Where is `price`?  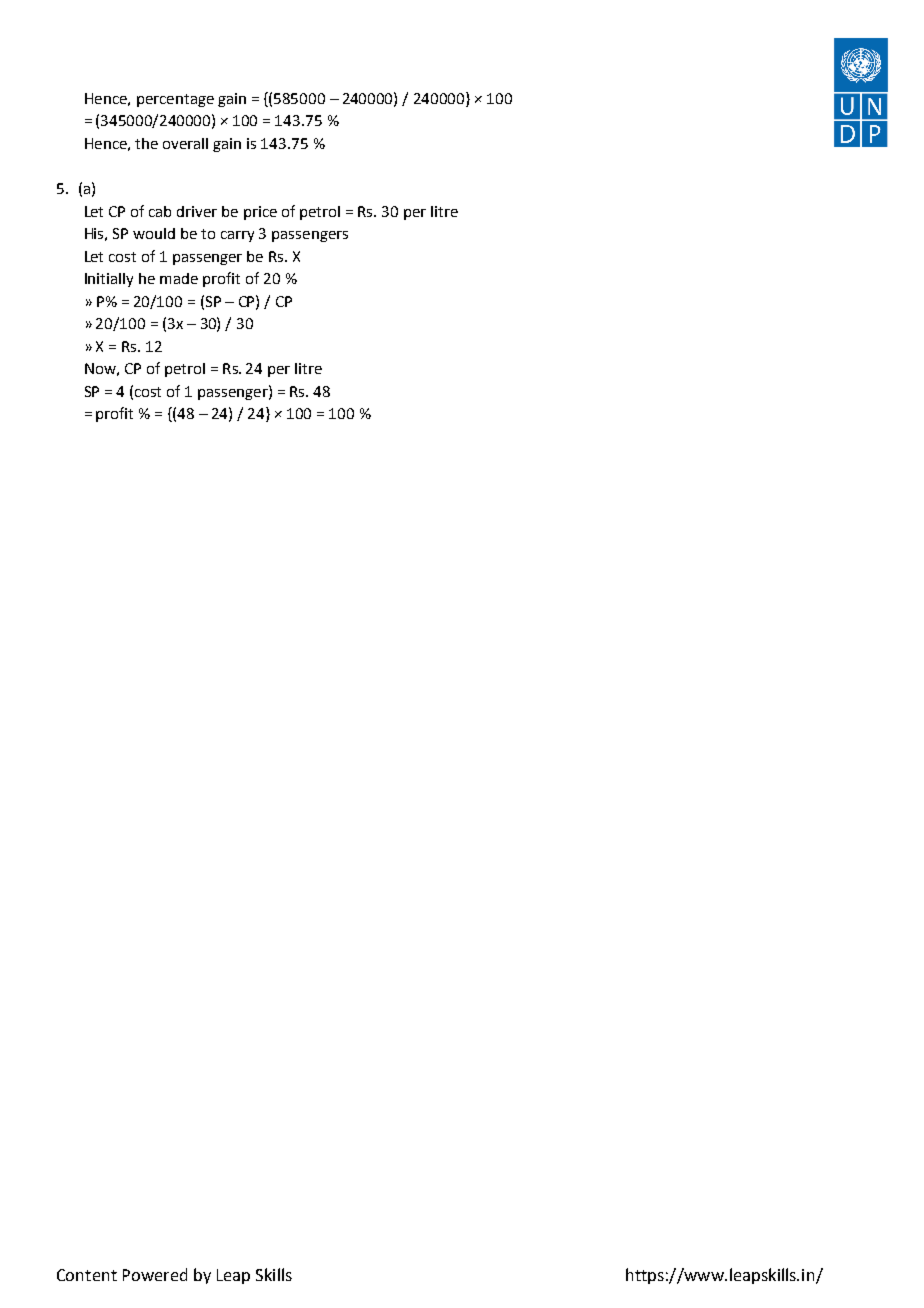
price is located at coordinates (260, 213).
